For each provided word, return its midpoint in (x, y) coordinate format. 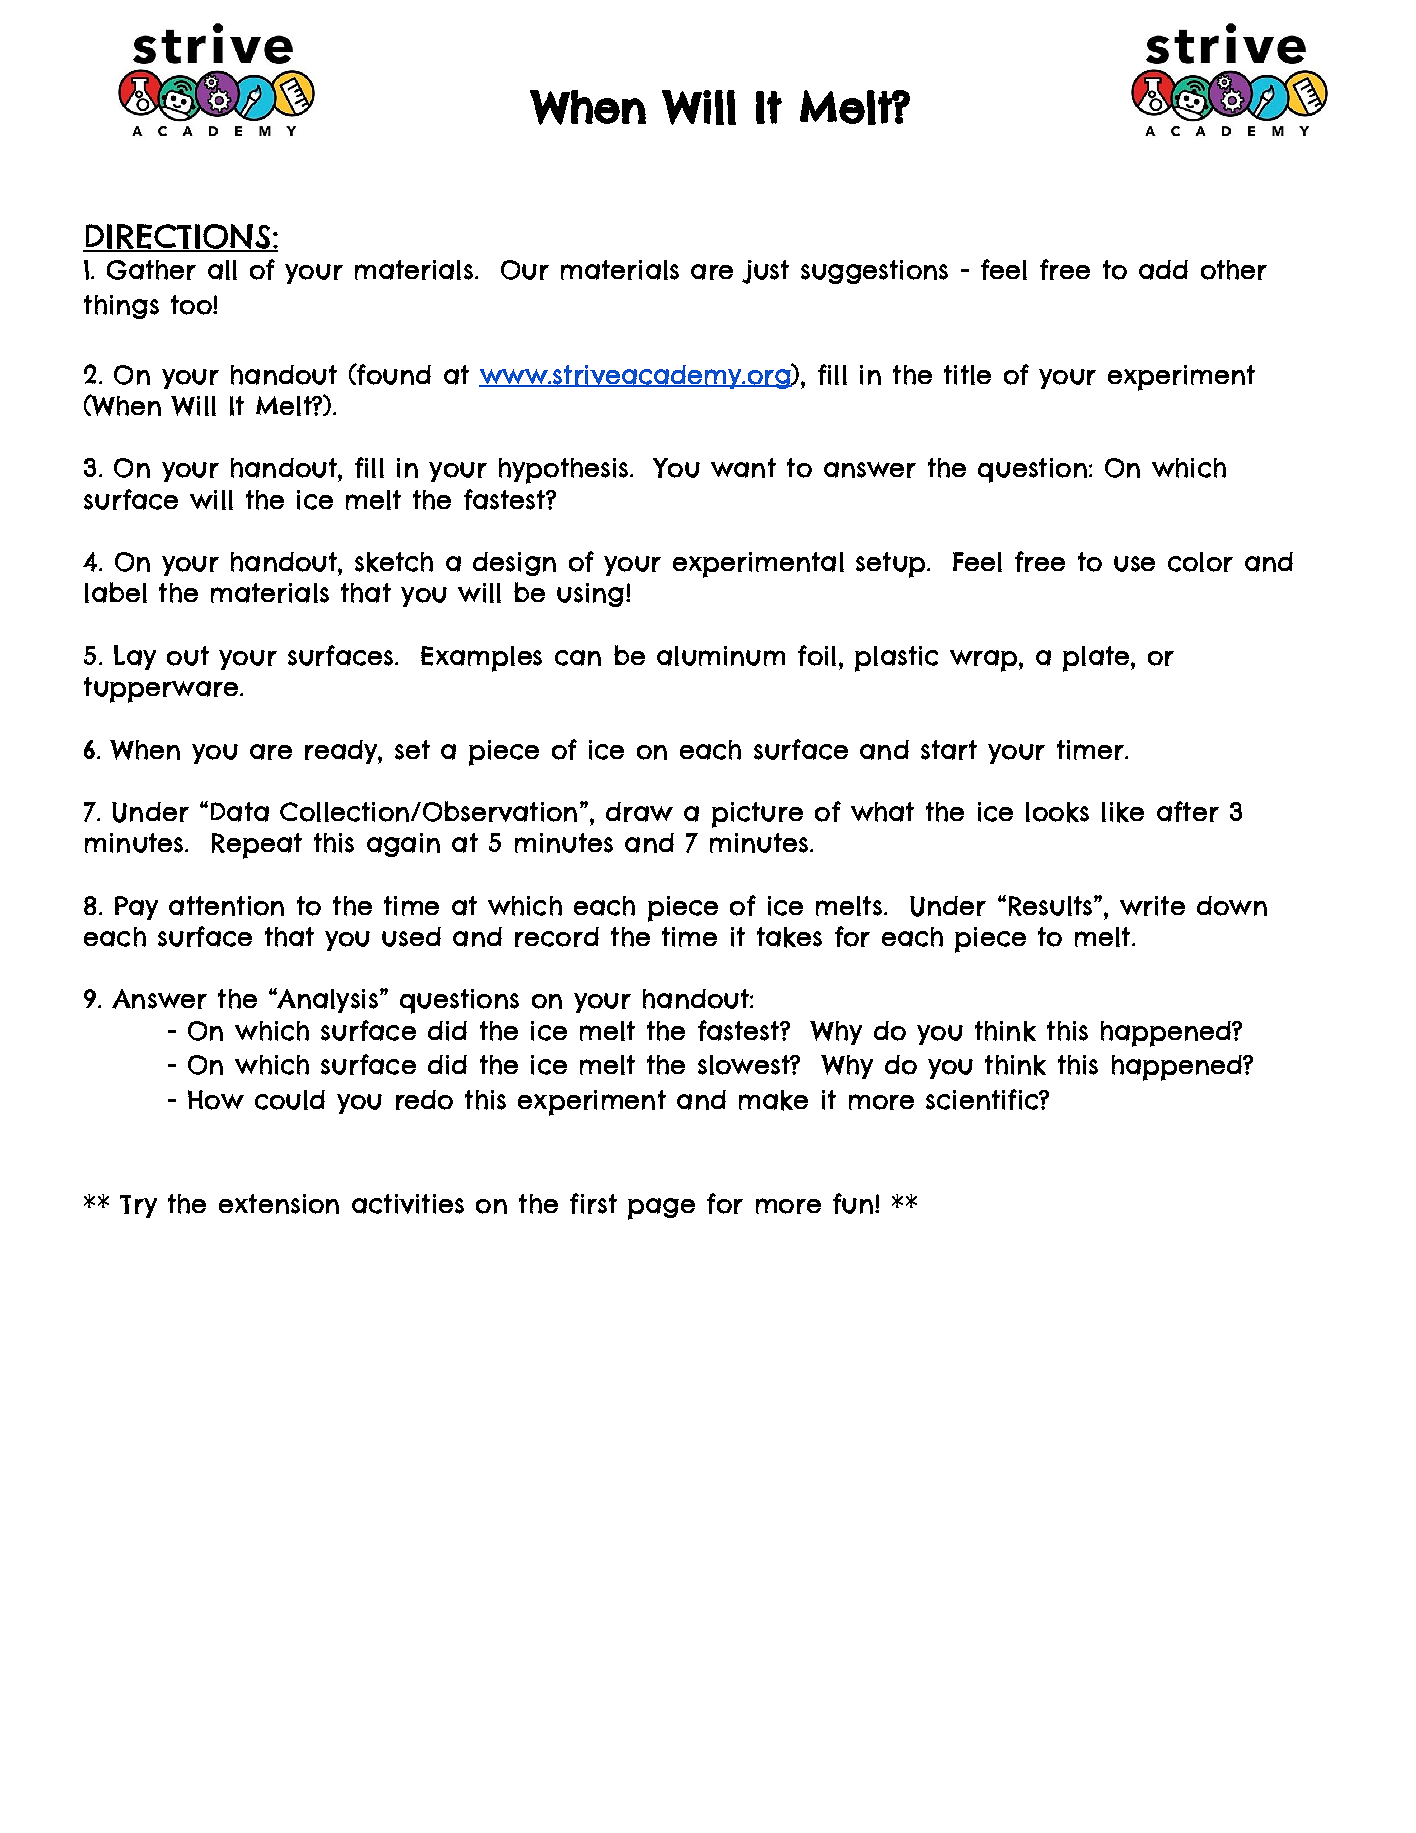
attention (226, 906)
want (743, 468)
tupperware (161, 690)
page (661, 1209)
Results (1052, 906)
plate (1097, 659)
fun (854, 1203)
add (1163, 270)
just (765, 272)
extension (279, 1204)
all (222, 270)
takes (789, 937)
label (116, 592)
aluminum (721, 656)
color (1200, 562)
